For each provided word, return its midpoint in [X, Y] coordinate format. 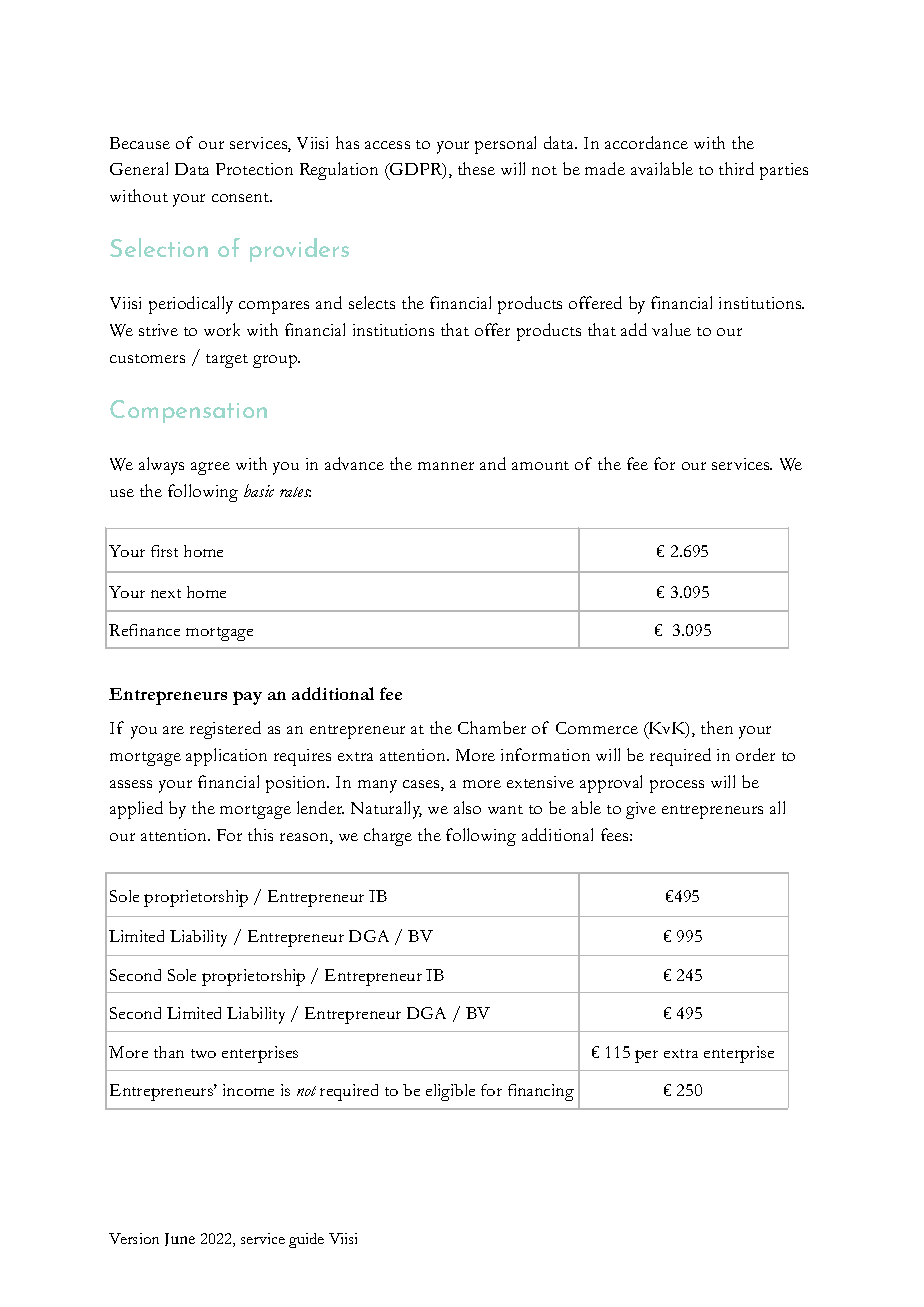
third [736, 168]
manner [446, 466]
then [717, 727]
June [180, 1239]
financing [541, 1092]
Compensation [188, 411]
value [671, 329]
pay [247, 698]
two [203, 1053]
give [641, 810]
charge [388, 837]
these [476, 168]
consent [242, 197]
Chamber [492, 727]
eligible [450, 1092]
